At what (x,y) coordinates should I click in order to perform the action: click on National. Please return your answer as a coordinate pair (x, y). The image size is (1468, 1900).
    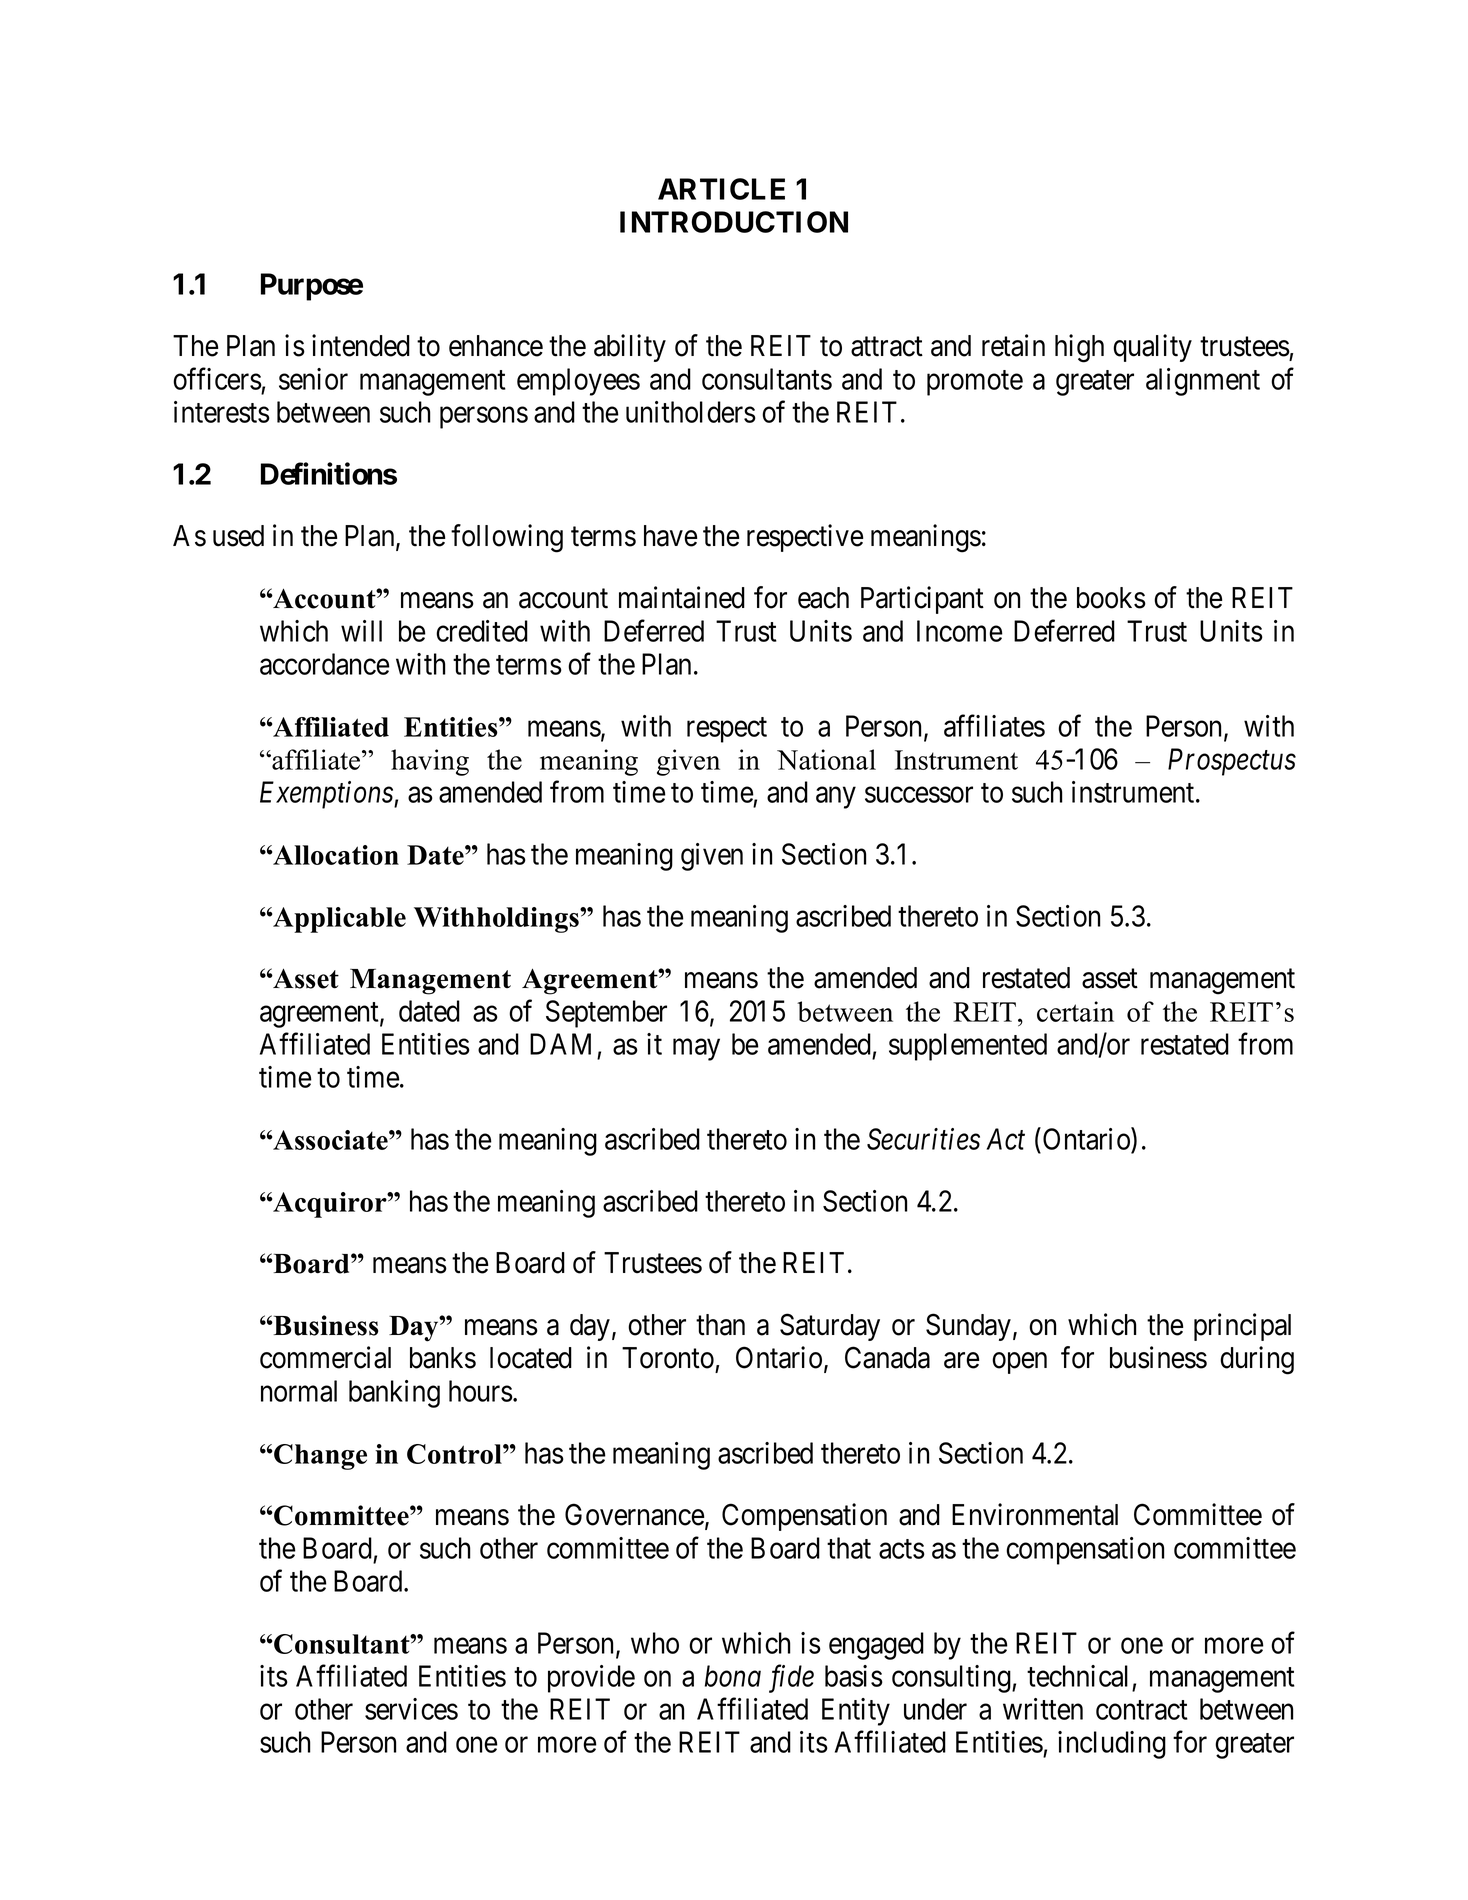
    Looking at the image, I should click on (826, 759).
